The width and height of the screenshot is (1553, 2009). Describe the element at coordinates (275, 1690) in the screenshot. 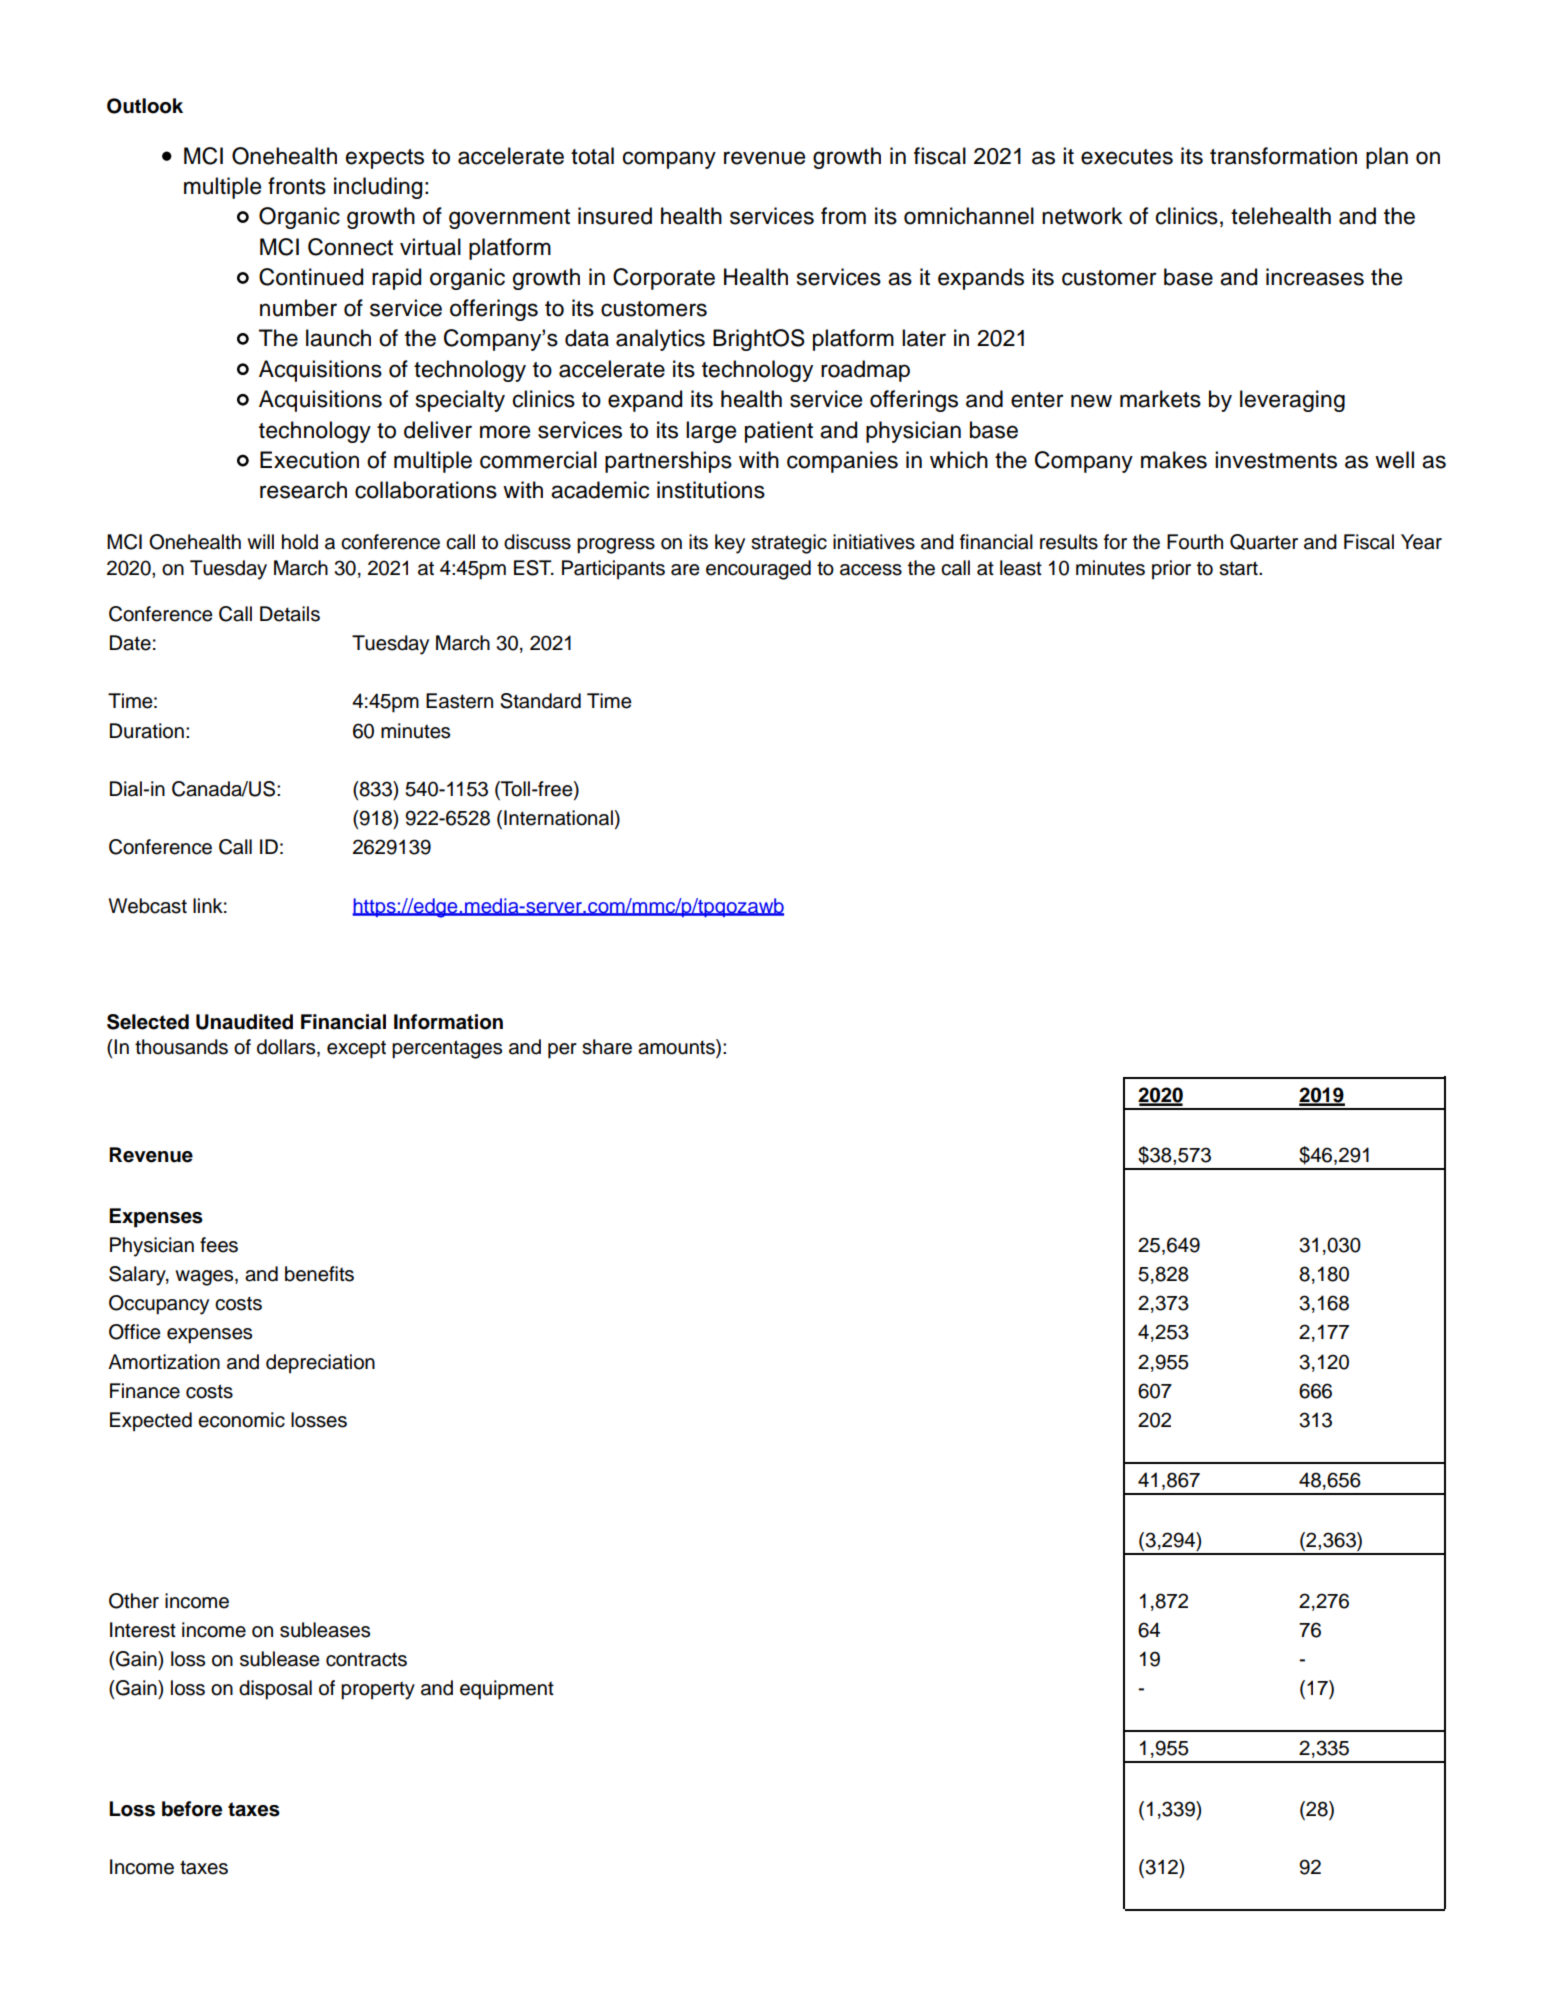

I see `disposal` at that location.
